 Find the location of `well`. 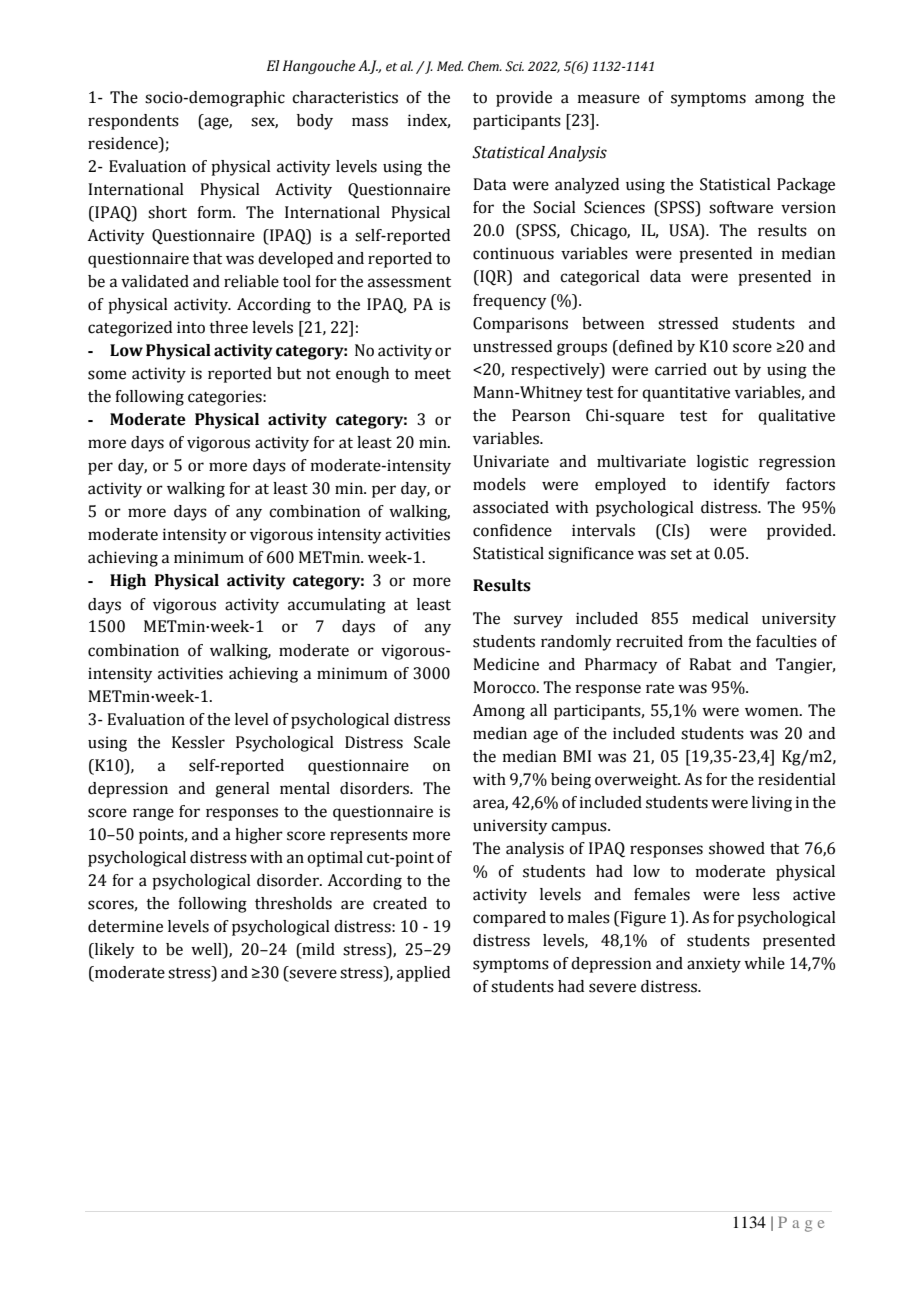

well is located at coordinates (207, 950).
